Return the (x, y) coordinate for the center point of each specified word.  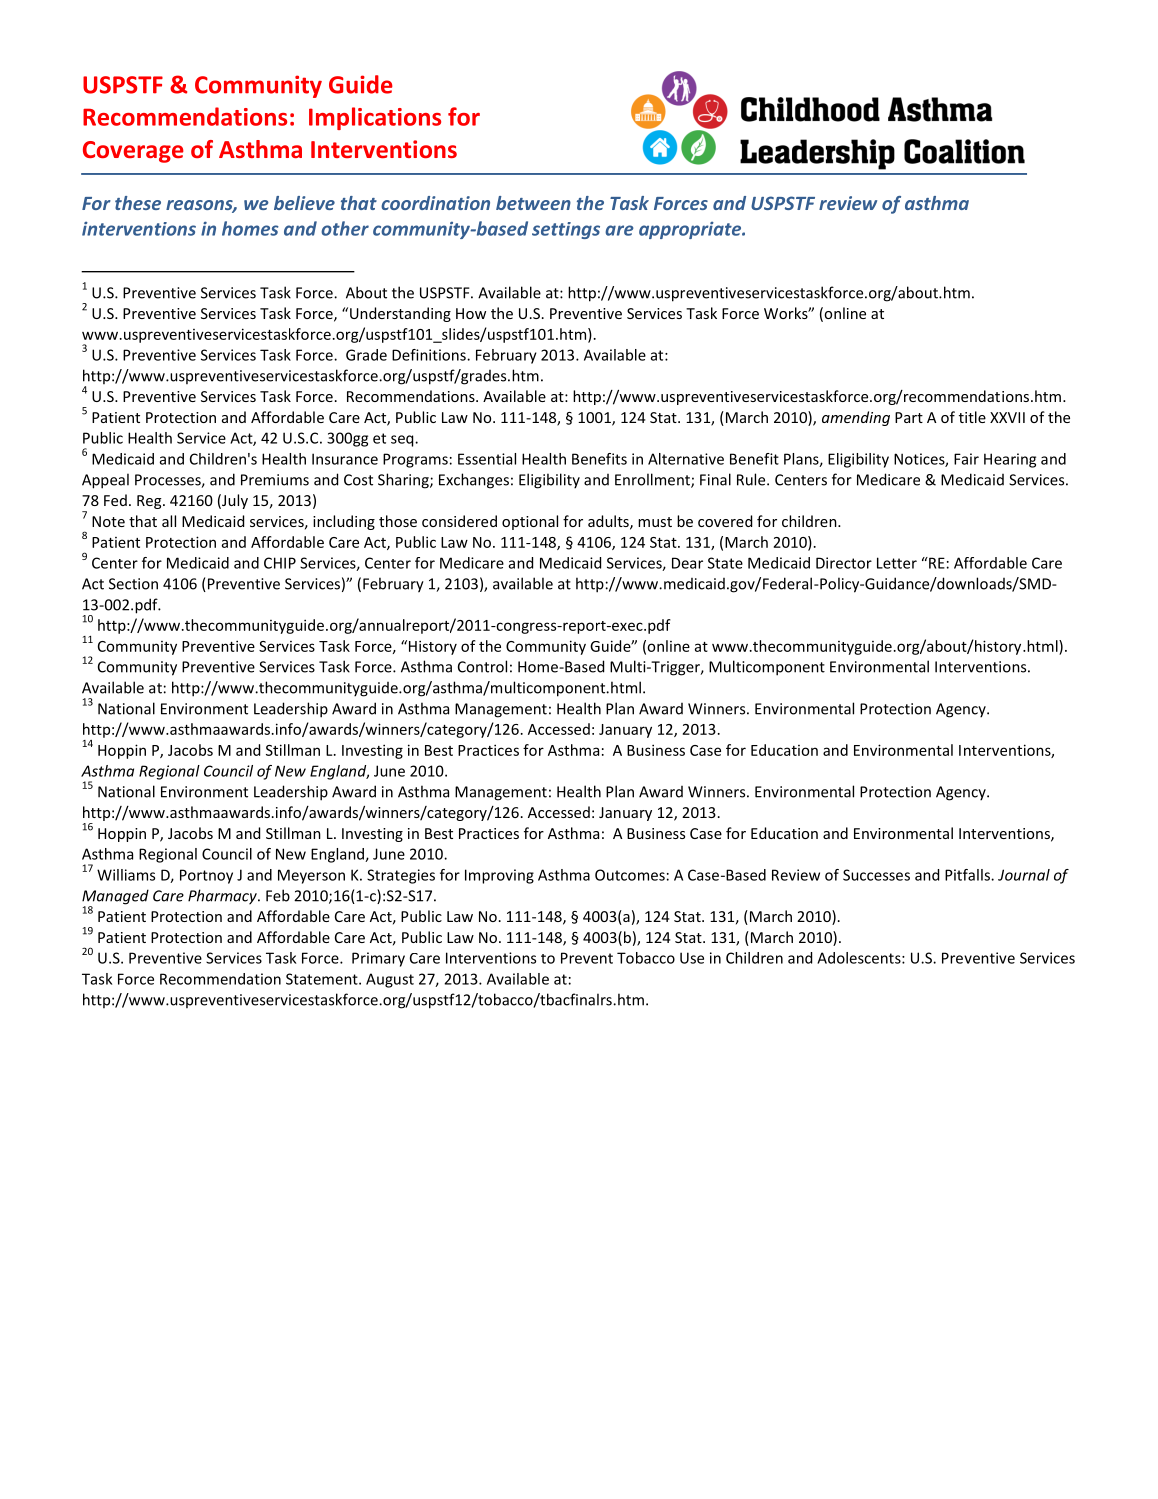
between (533, 203)
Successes (876, 875)
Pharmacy (223, 897)
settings (566, 230)
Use (692, 958)
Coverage (133, 152)
